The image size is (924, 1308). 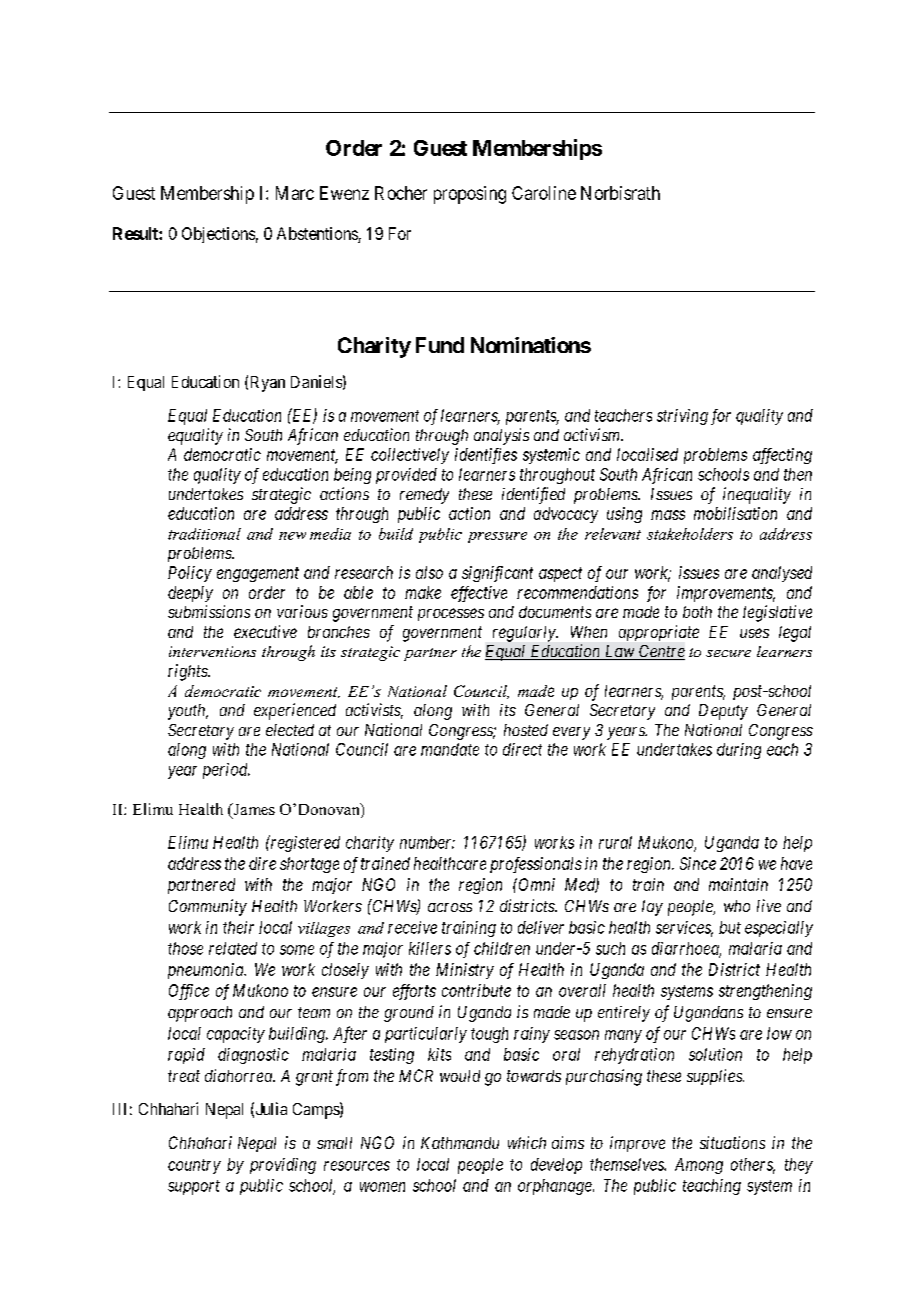 I want to click on rights, so click(x=188, y=672).
